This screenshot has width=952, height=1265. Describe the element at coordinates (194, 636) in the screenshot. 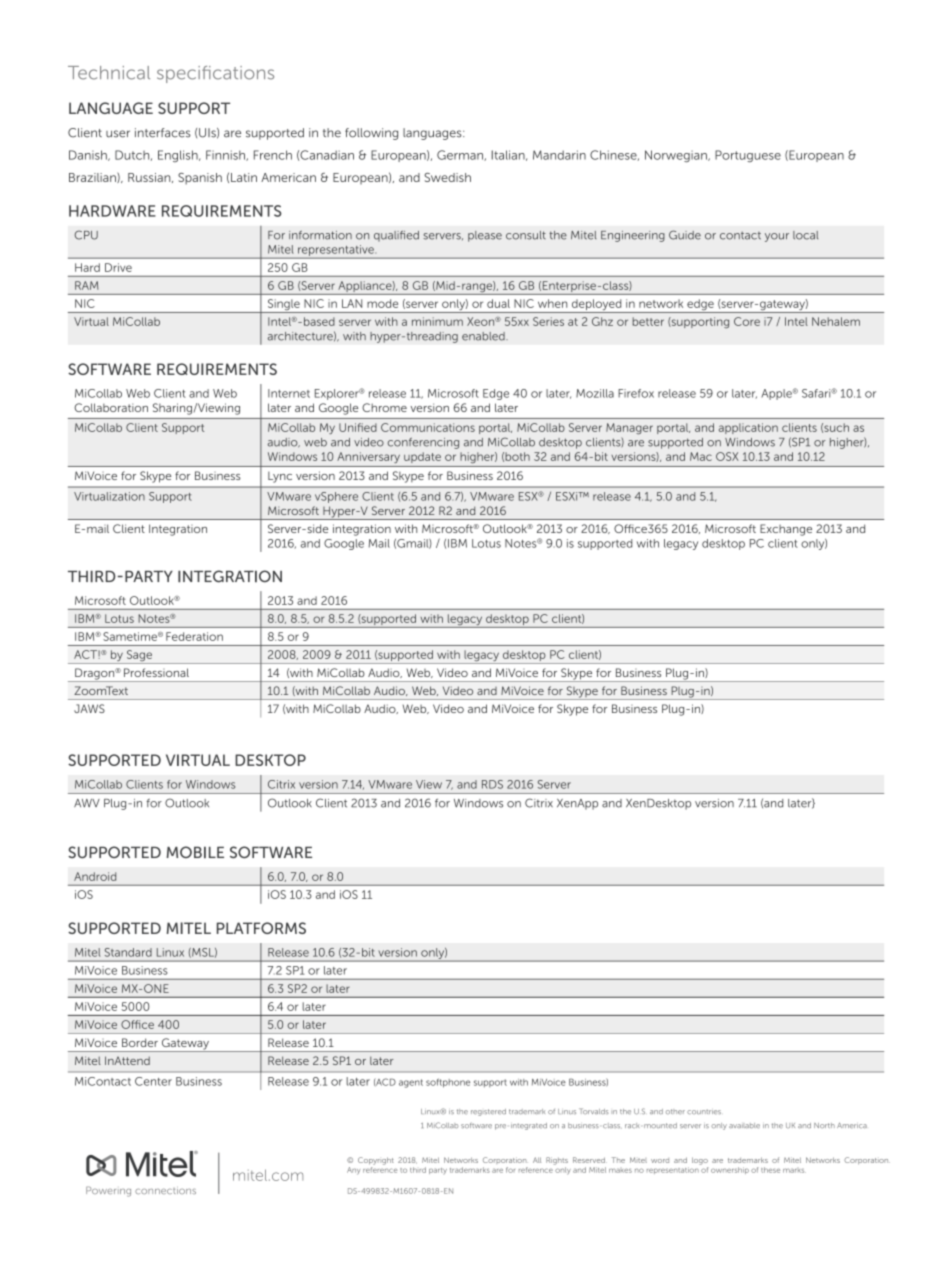

I see `Federation` at that location.
